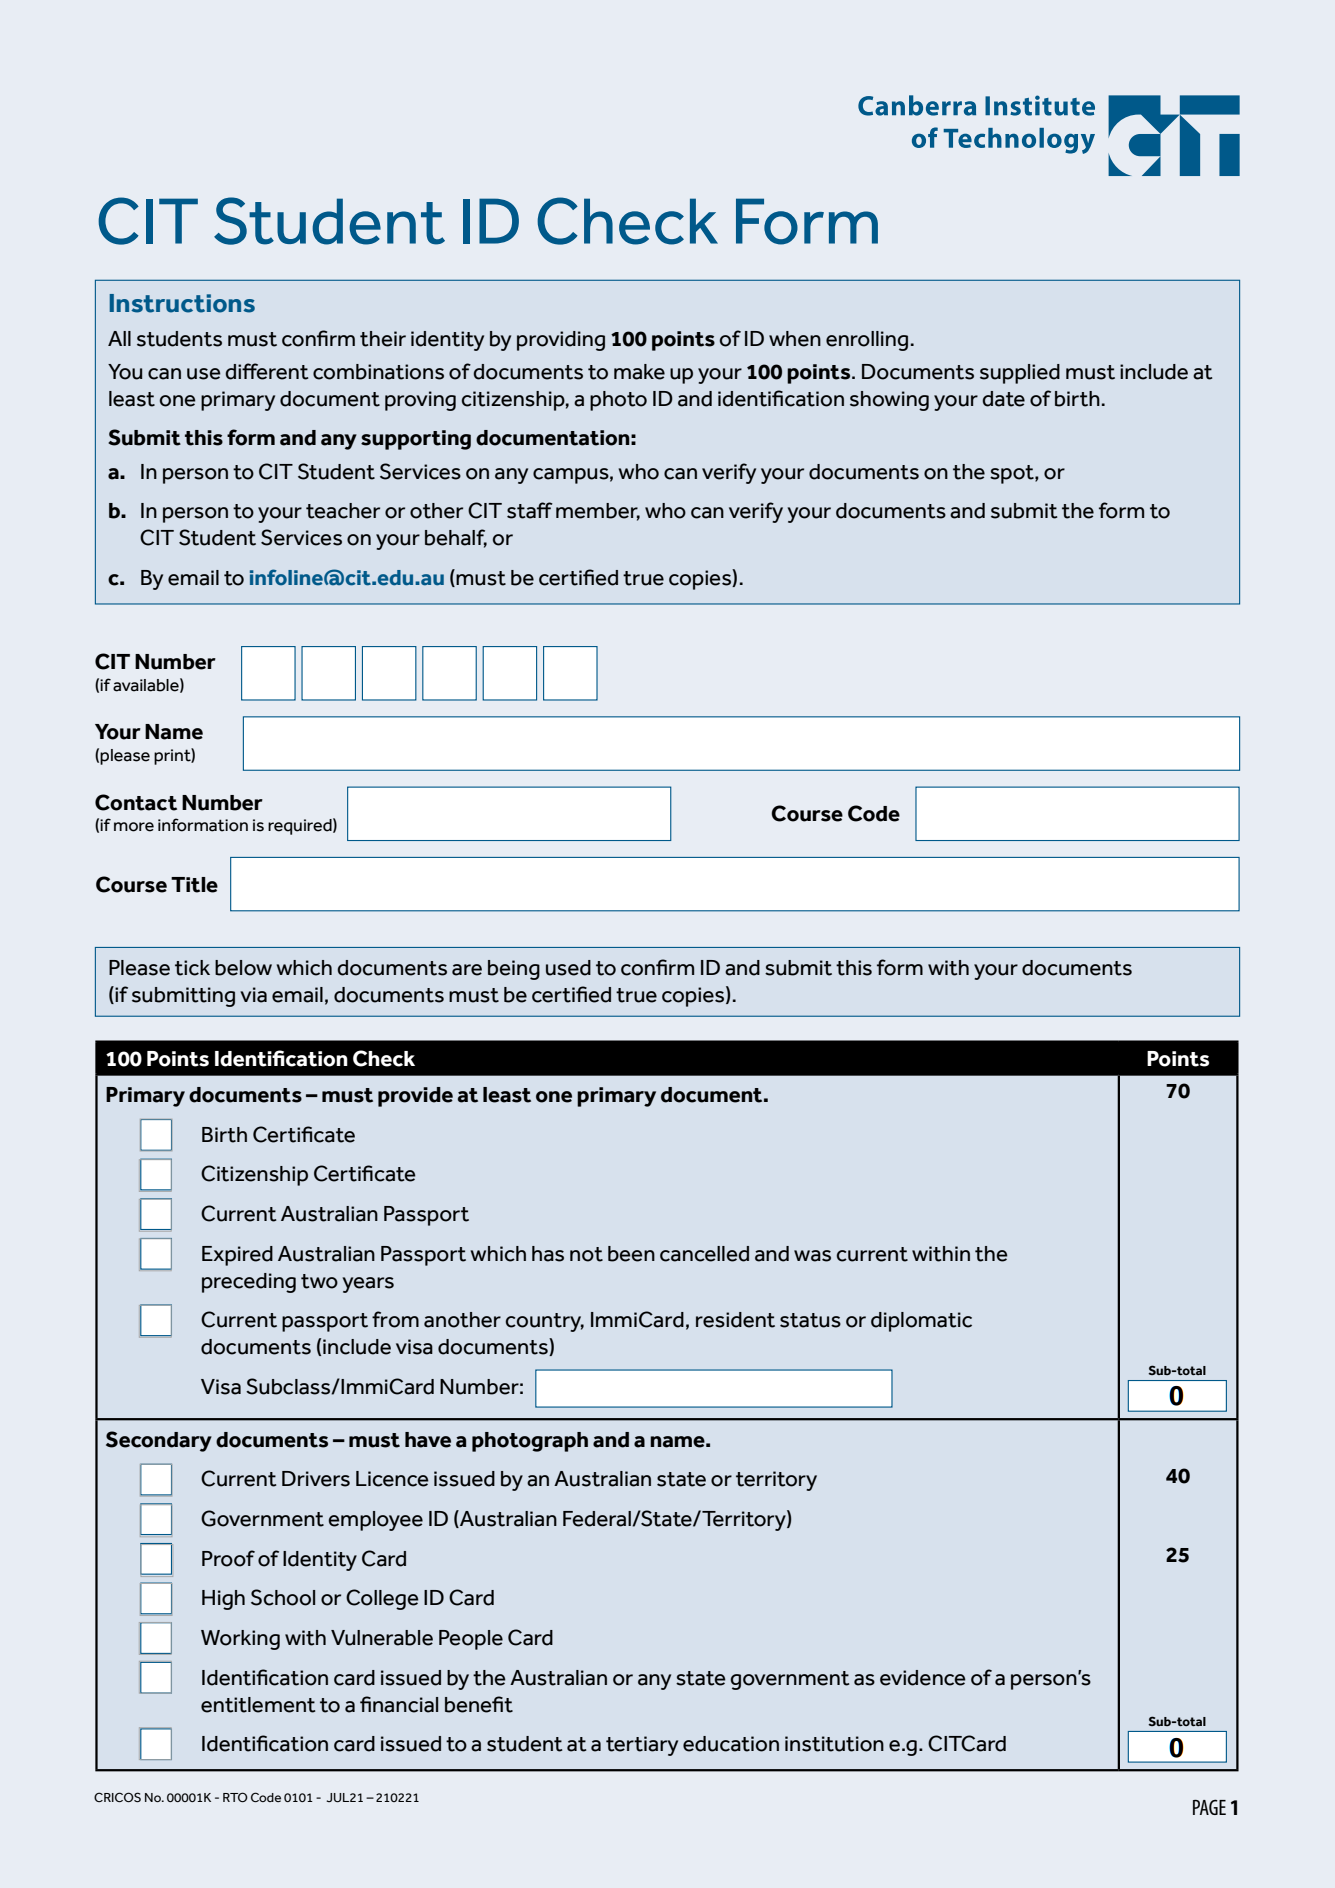 This screenshot has width=1335, height=1888. Describe the element at coordinates (253, 995) in the screenshot. I see `via` at that location.
